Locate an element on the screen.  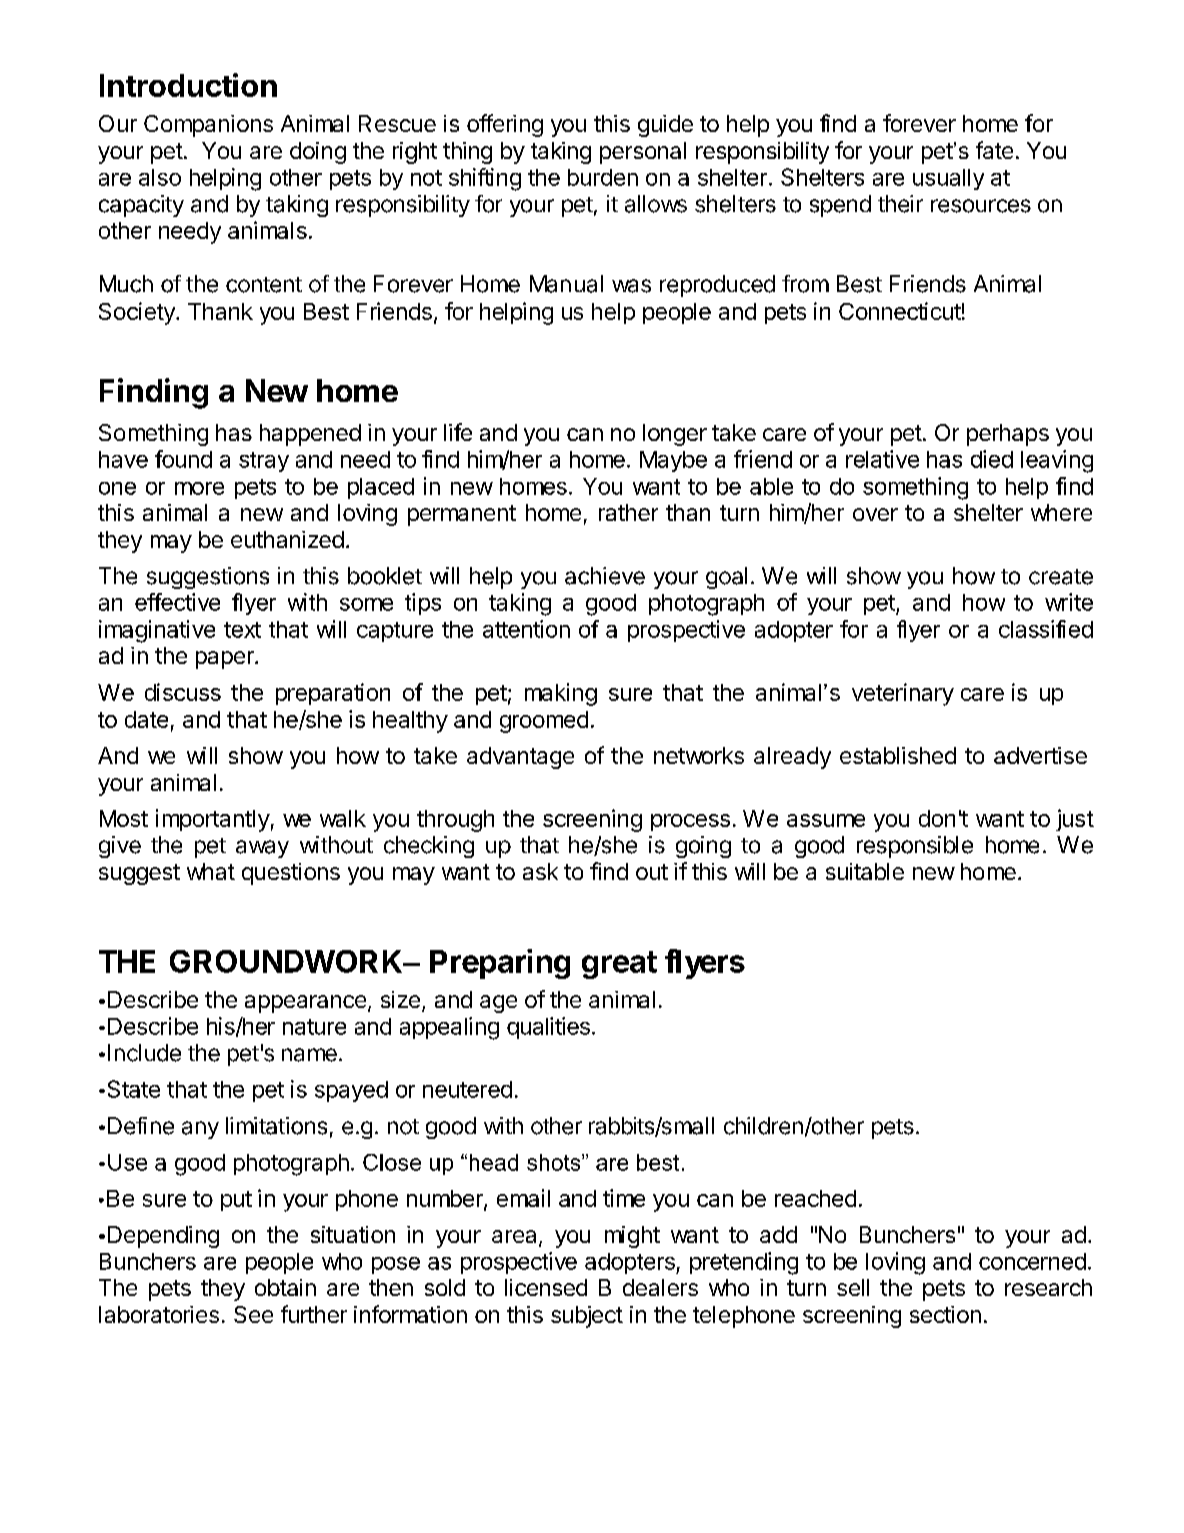
making is located at coordinates (561, 694).
